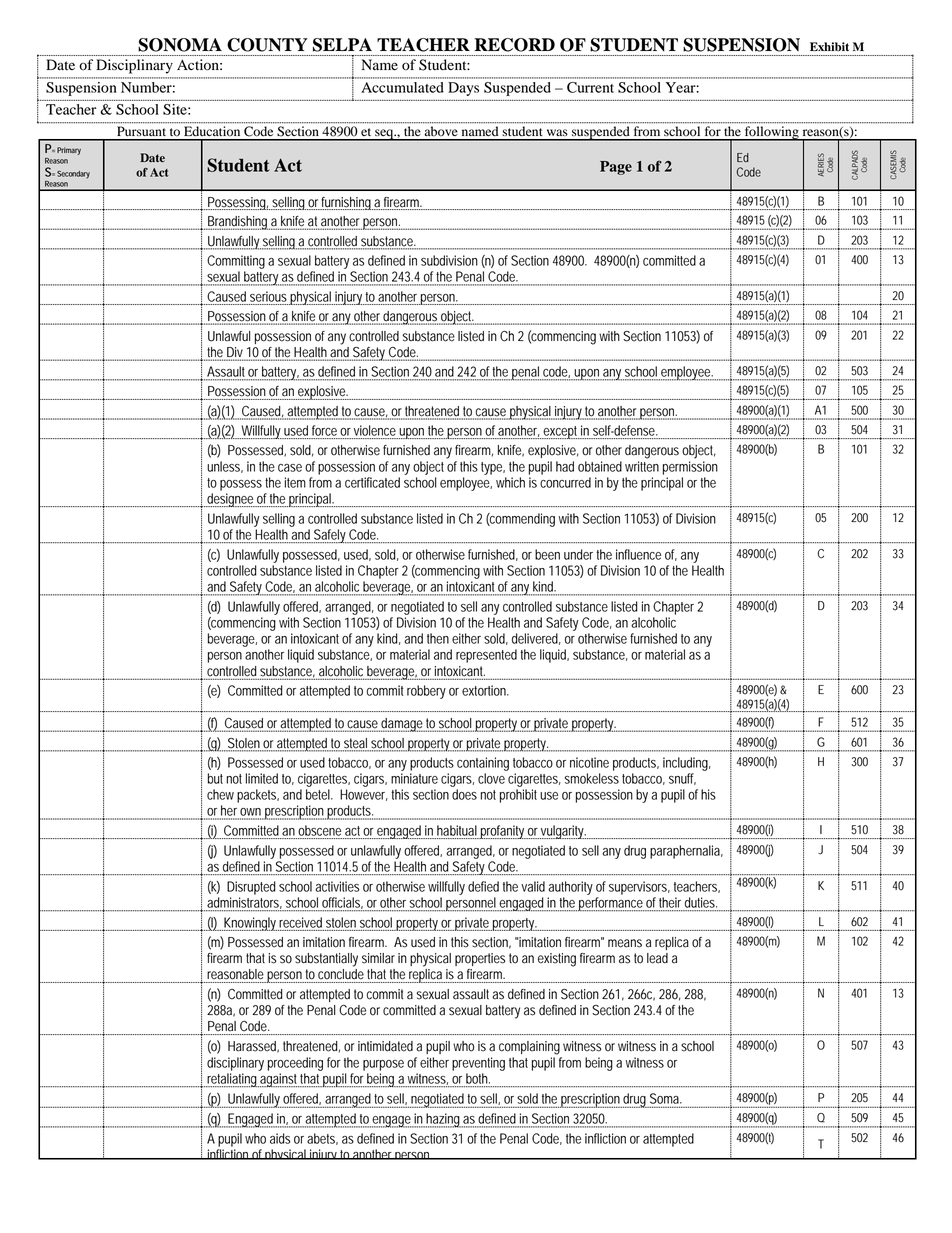 This document has height=1233, width=952. I want to click on violence, so click(375, 430).
